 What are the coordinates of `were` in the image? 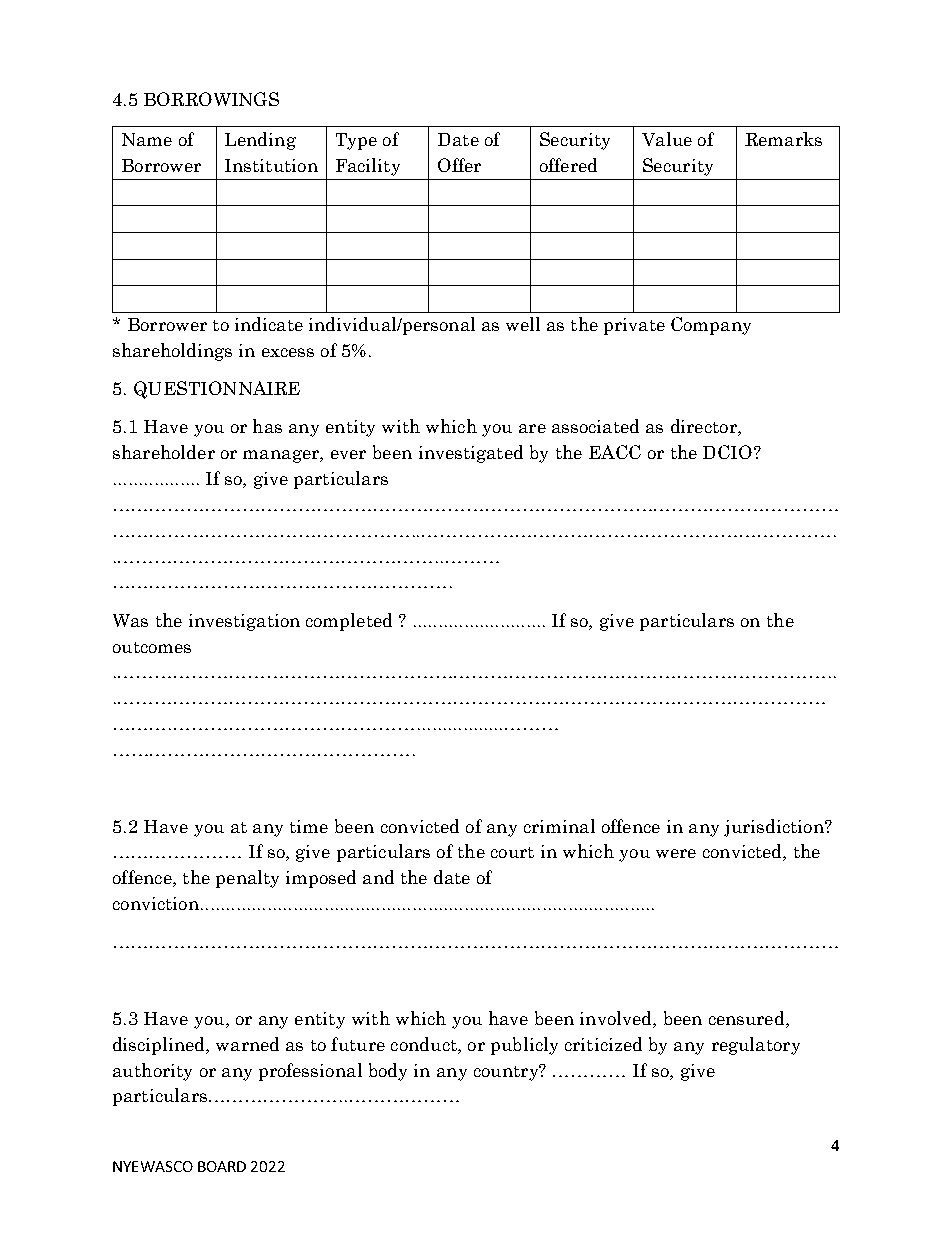 It's located at (676, 853).
